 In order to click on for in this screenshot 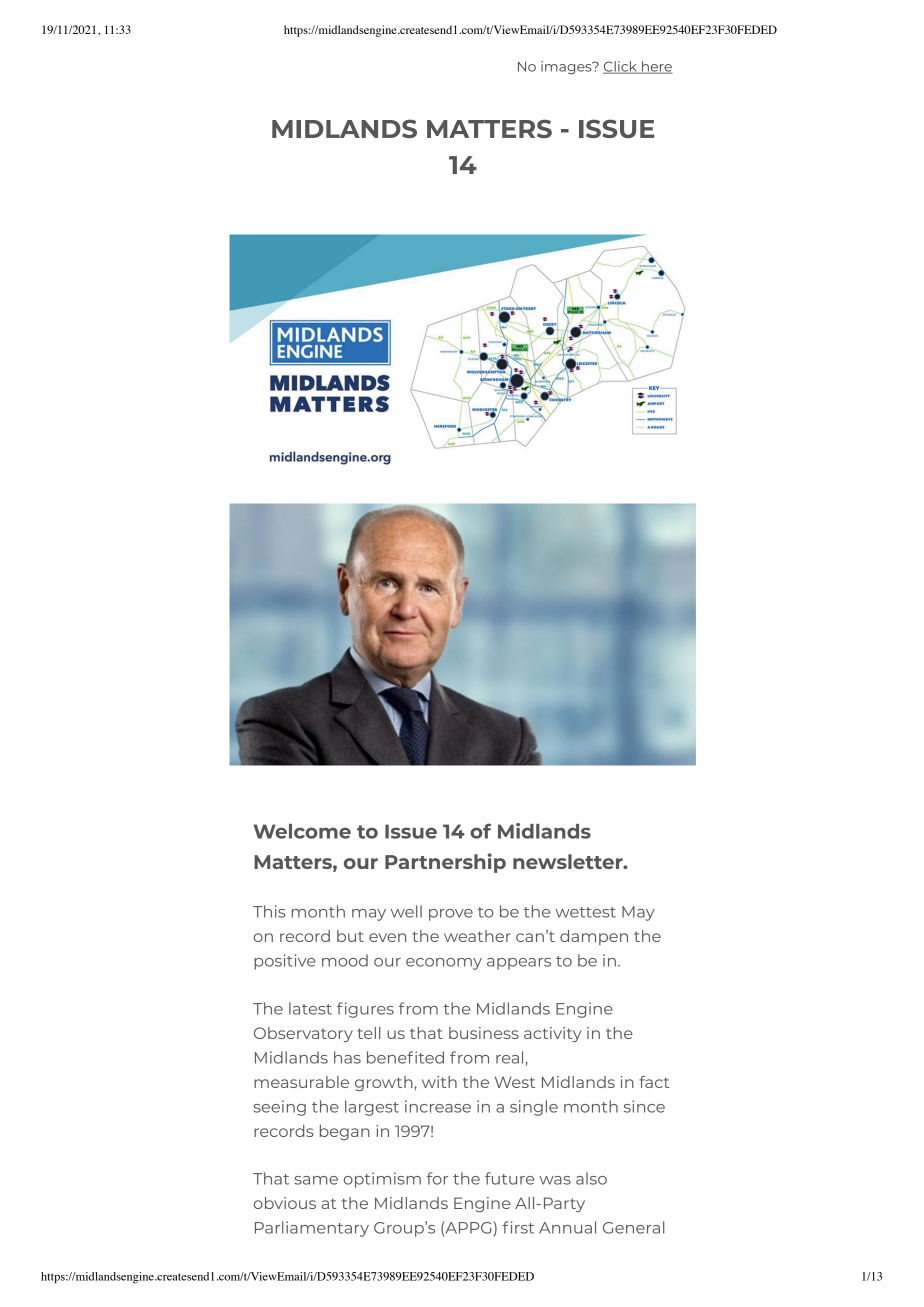, I will do `click(437, 1178)`.
